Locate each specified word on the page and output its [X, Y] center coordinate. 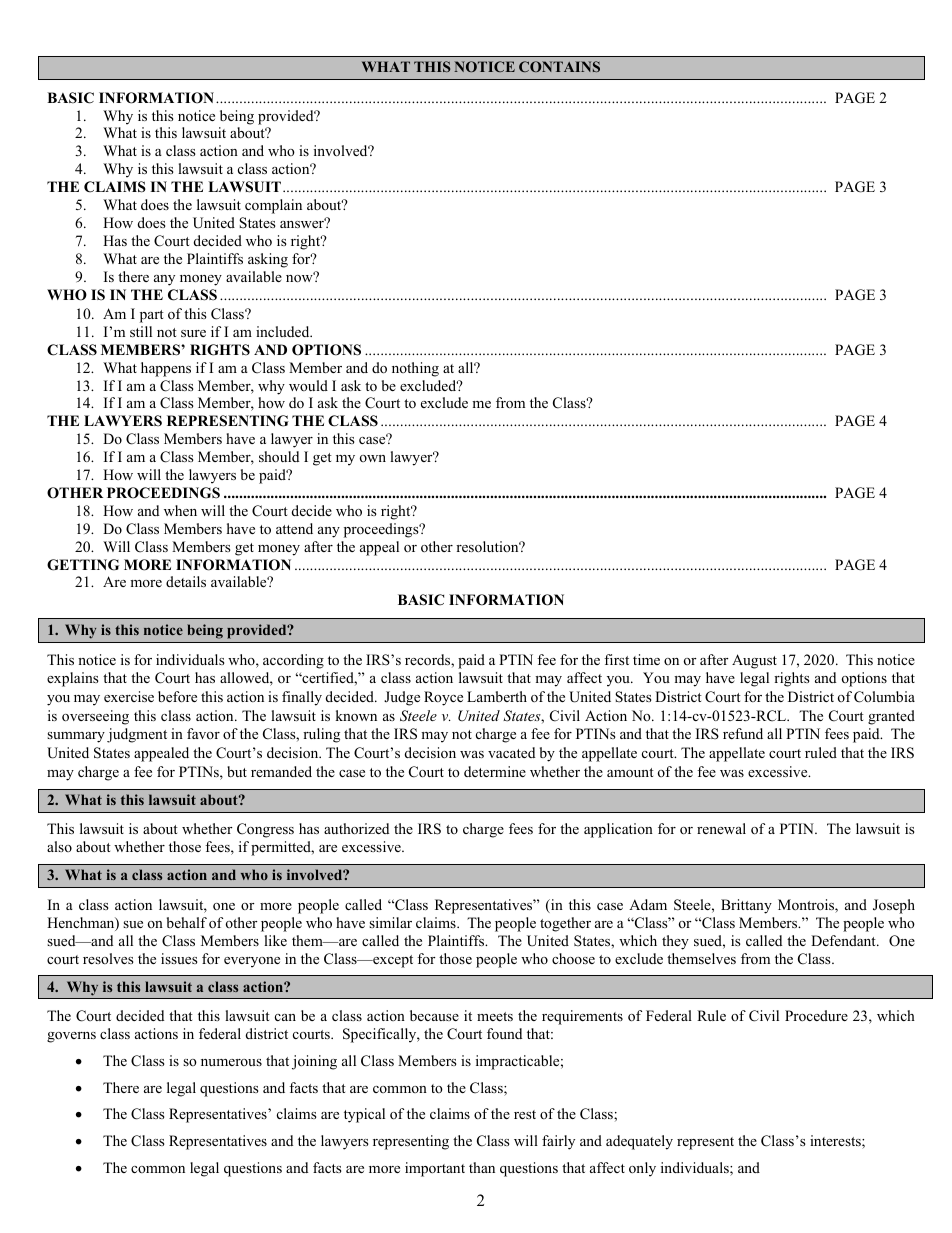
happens [166, 369]
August [754, 661]
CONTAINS [559, 66]
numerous [231, 1062]
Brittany [746, 906]
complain [273, 206]
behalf [187, 922]
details [186, 581]
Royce [443, 698]
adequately [639, 1142]
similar [390, 922]
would [308, 385]
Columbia [884, 697]
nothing [415, 369]
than [482, 1167]
